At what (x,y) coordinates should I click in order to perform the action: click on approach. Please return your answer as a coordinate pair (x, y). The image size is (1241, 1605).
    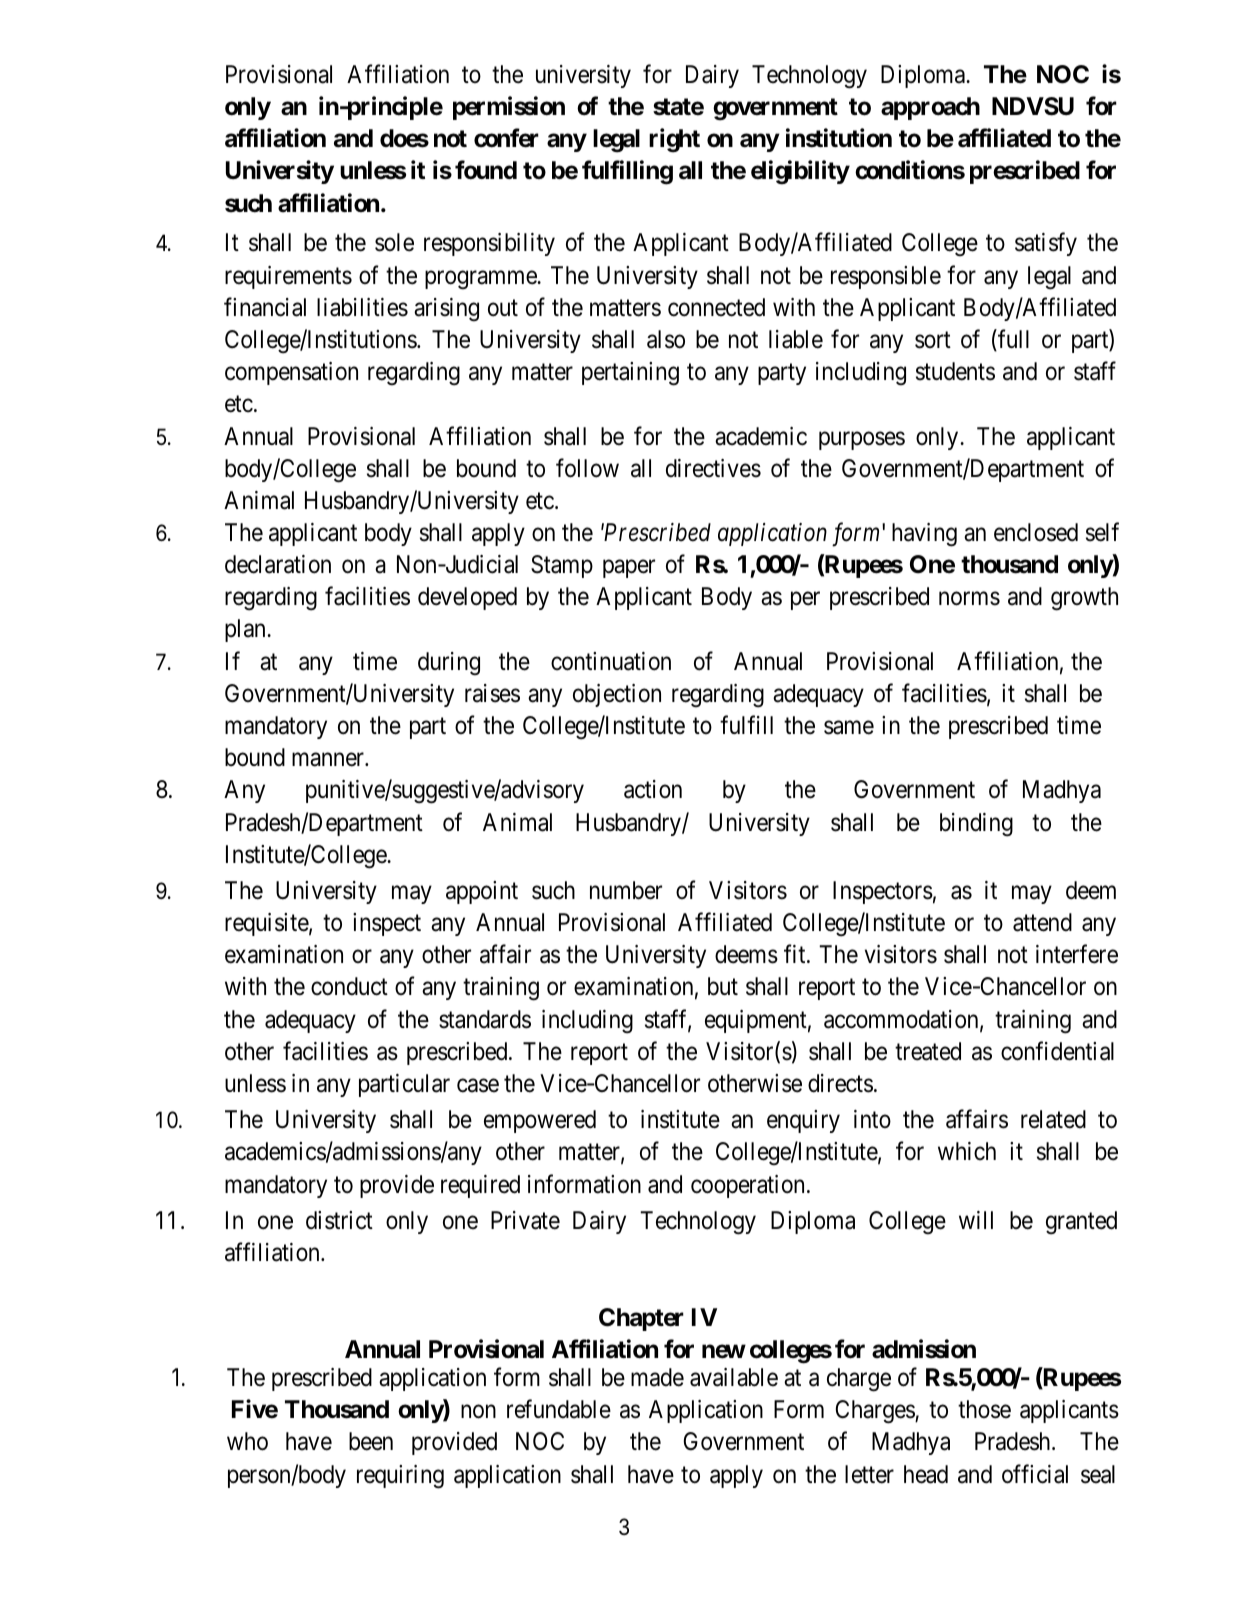
    Looking at the image, I should click on (930, 108).
